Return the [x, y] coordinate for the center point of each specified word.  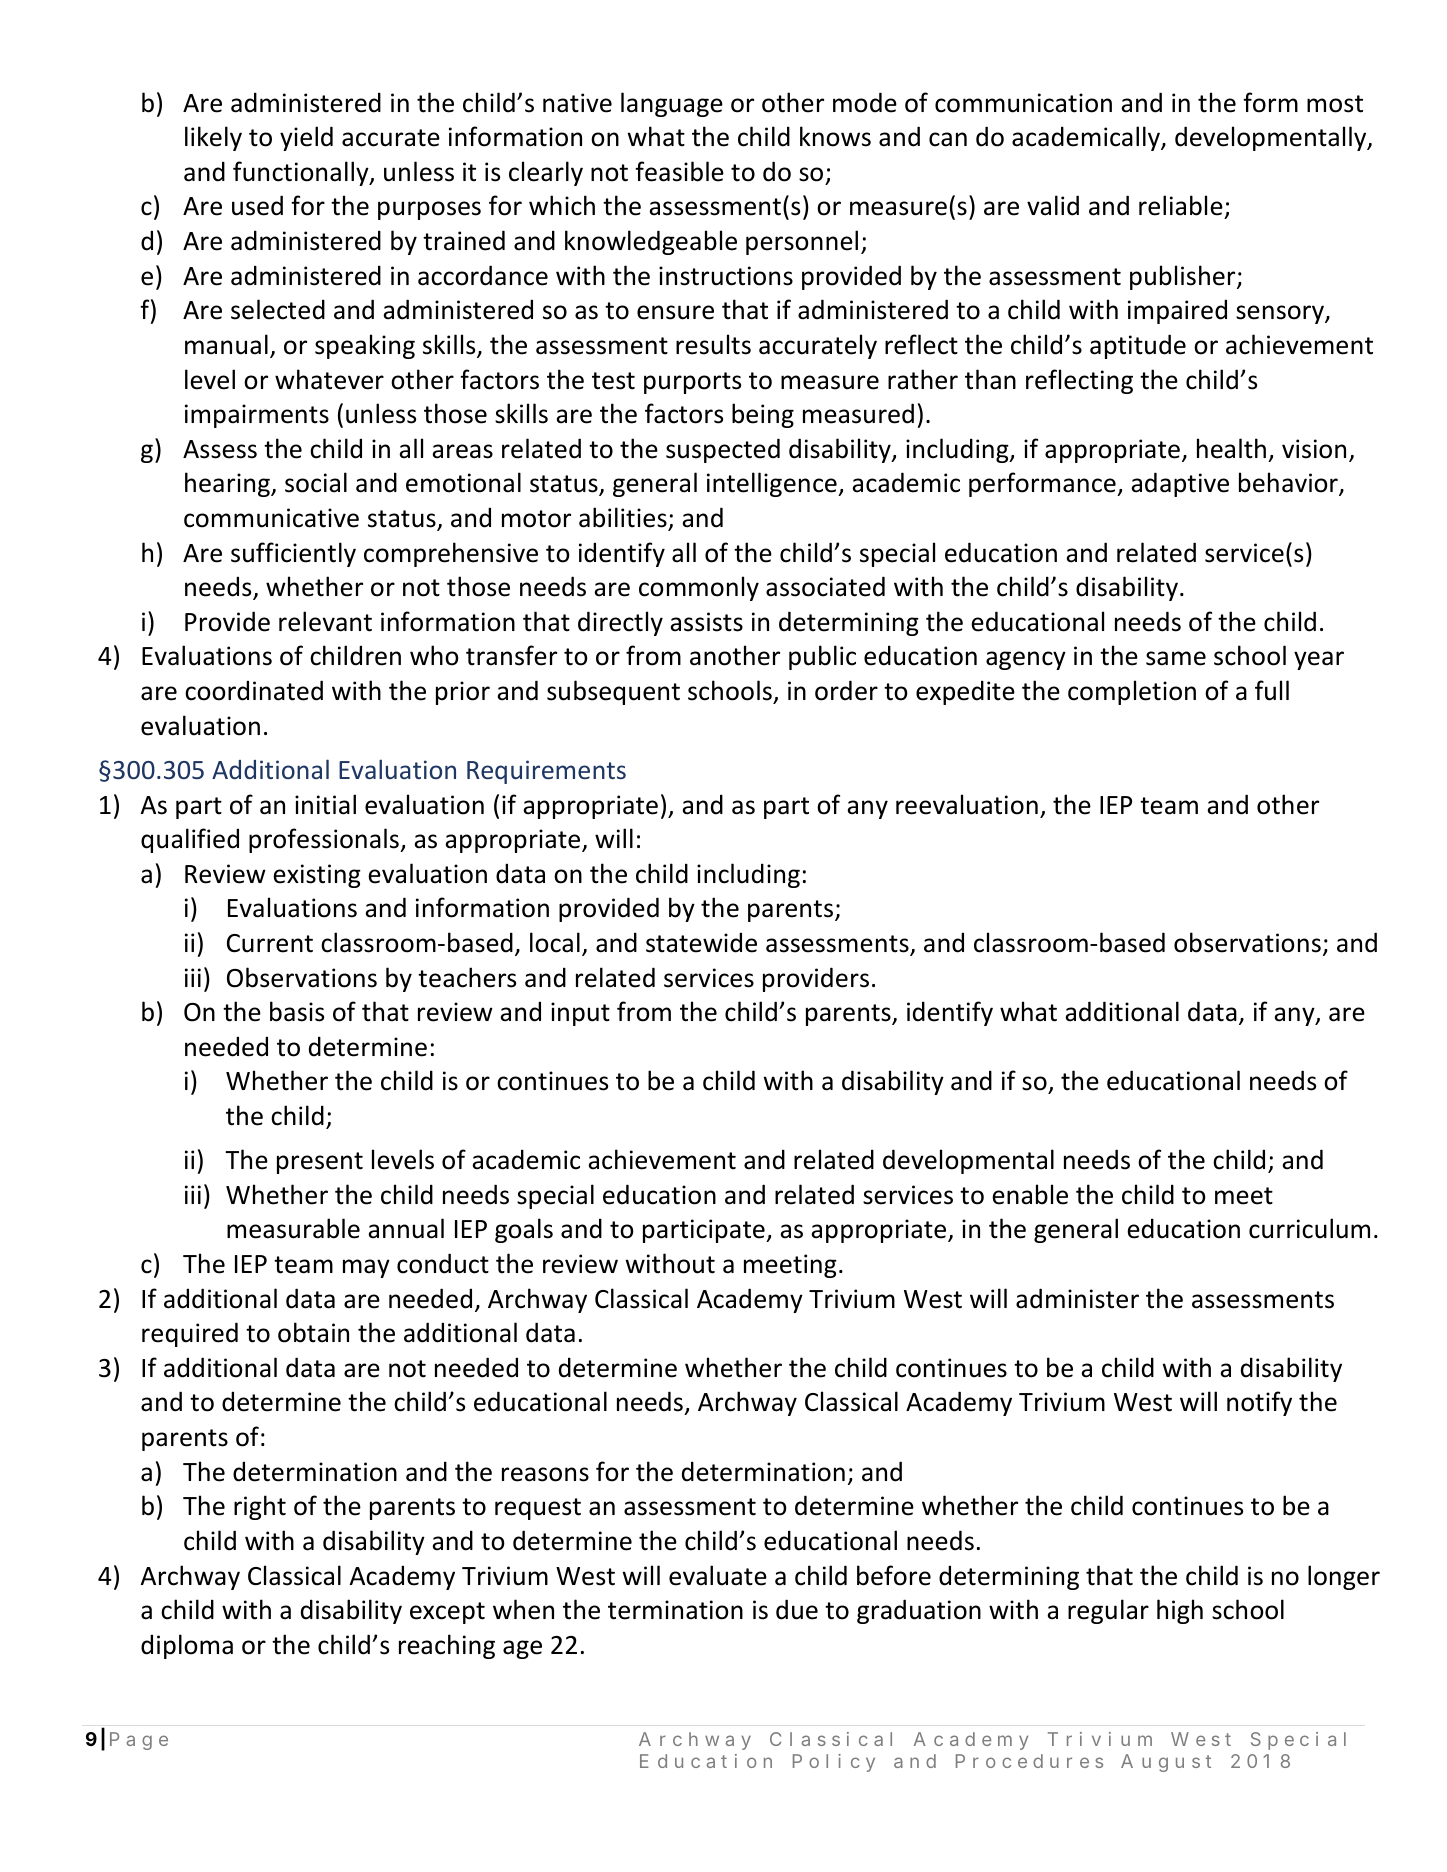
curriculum [1309, 1228]
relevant [325, 621]
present [320, 1163]
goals [524, 1230]
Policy [834, 1763]
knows [835, 136]
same [1176, 658]
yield [306, 138]
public [822, 657]
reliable [1182, 207]
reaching [447, 1646]
